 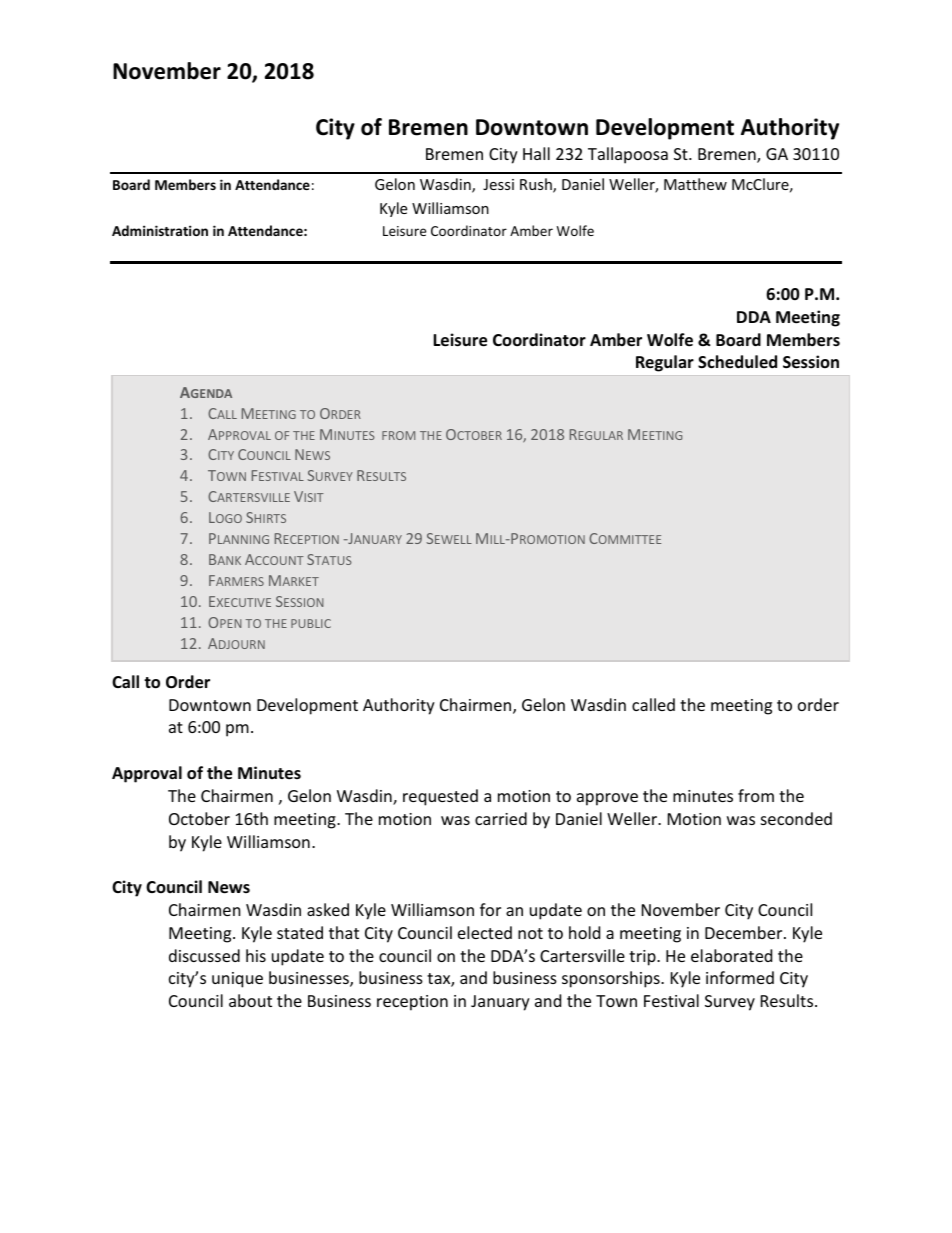 I want to click on informed, so click(x=740, y=977).
